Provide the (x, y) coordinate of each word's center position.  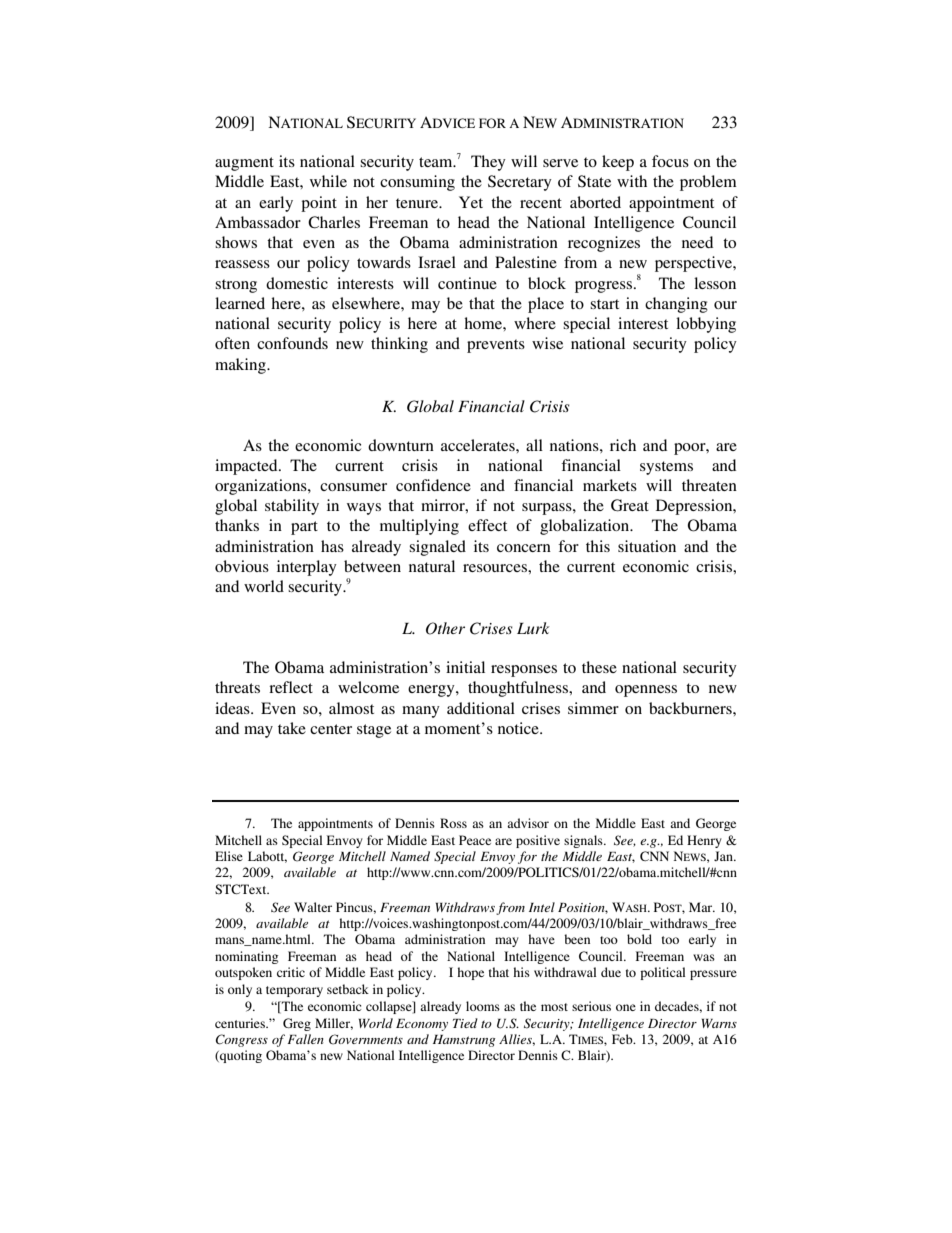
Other (445, 628)
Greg (297, 1024)
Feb (623, 1039)
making (241, 366)
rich (623, 445)
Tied (465, 1023)
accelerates (479, 445)
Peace (475, 840)
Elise (229, 856)
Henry (704, 841)
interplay (307, 568)
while (328, 181)
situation (647, 546)
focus (670, 161)
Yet (471, 202)
